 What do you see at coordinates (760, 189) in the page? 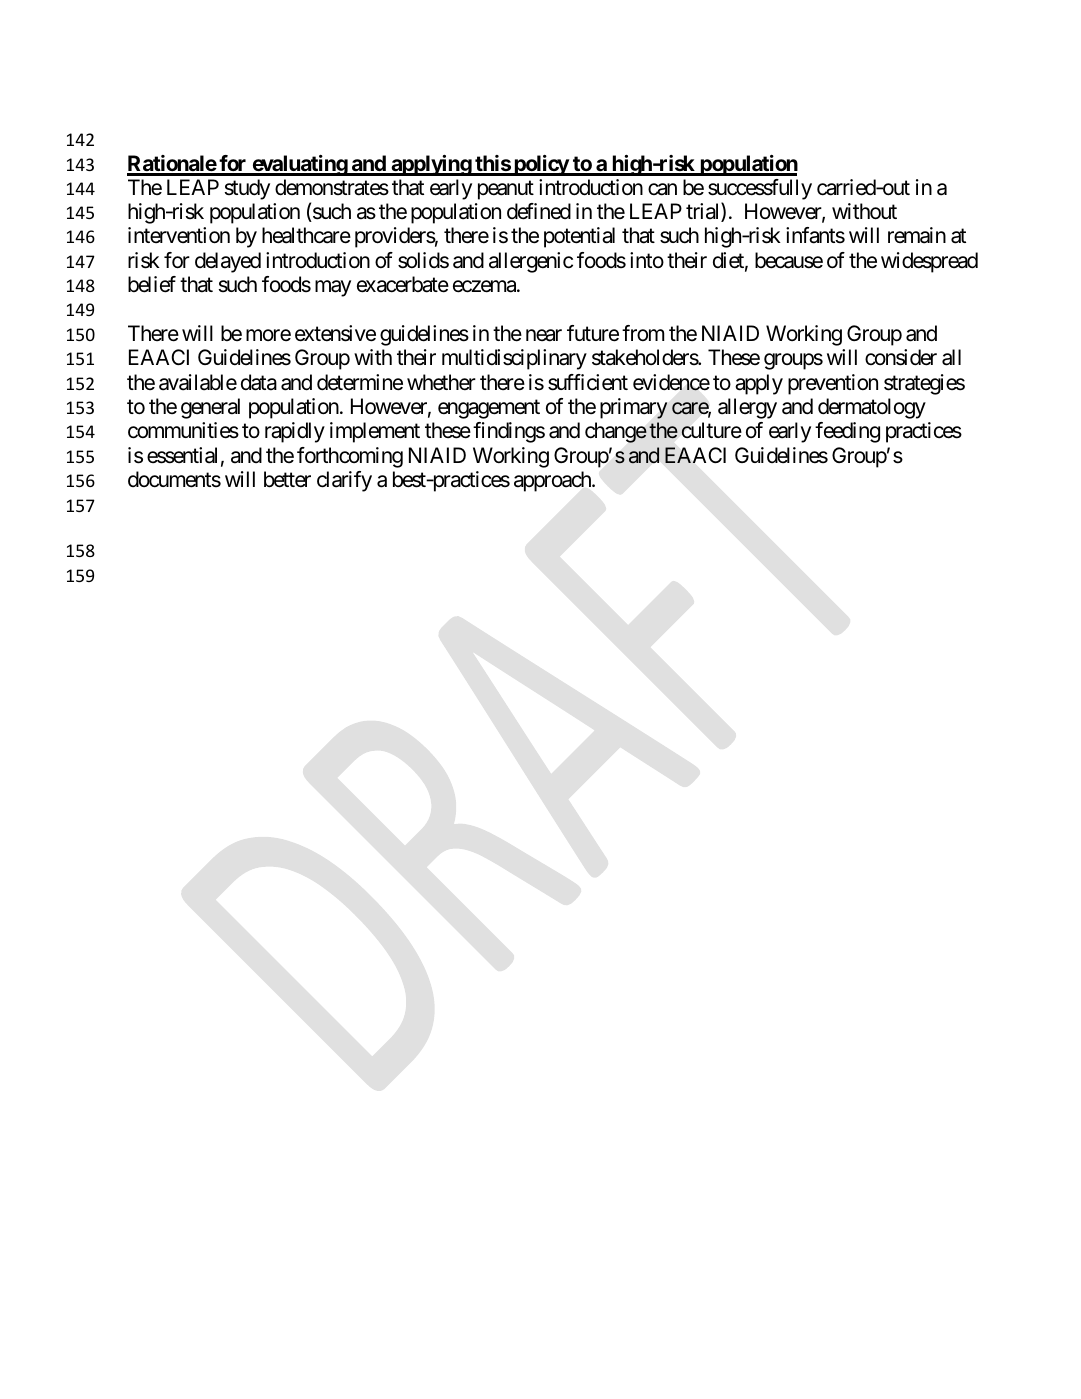
I see `successfully` at bounding box center [760, 189].
